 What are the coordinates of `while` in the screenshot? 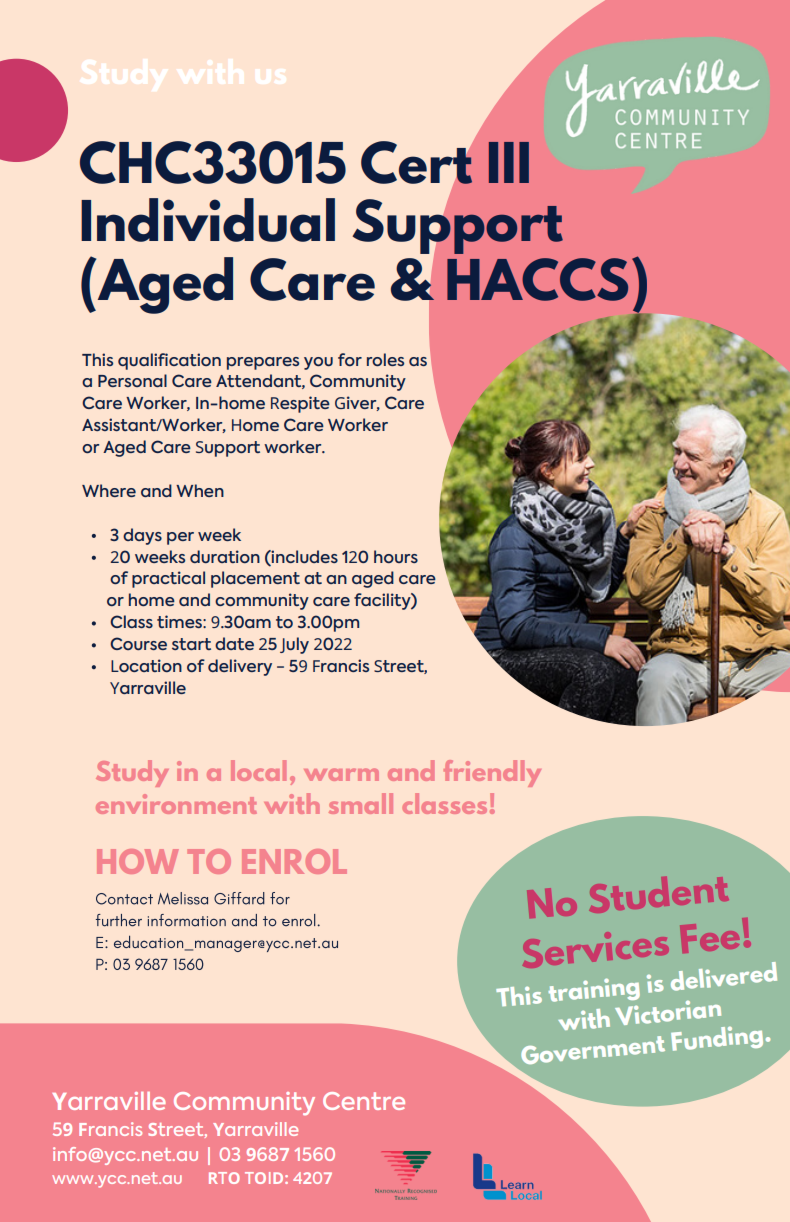 It's located at (197, 1107).
